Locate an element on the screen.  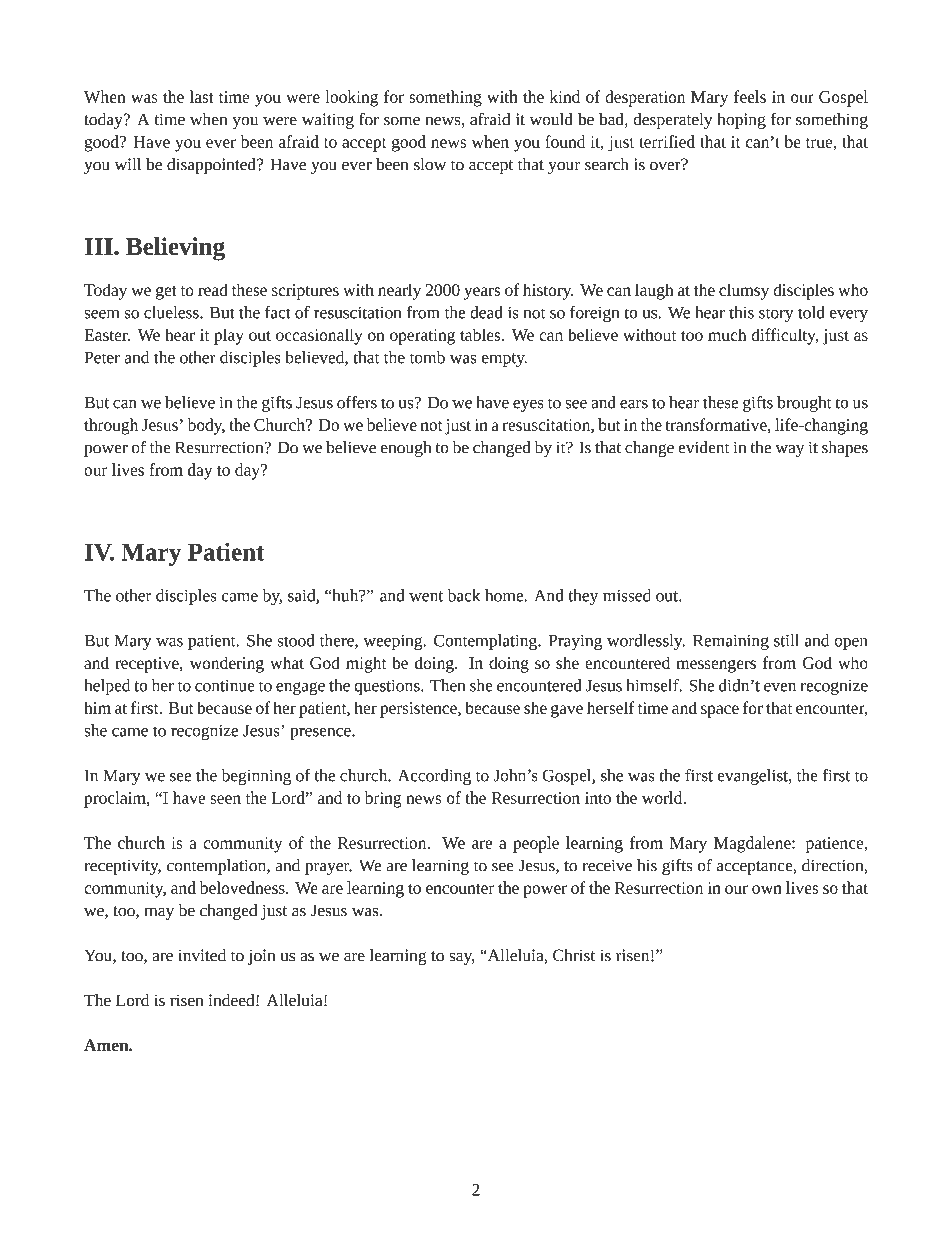
Then is located at coordinates (447, 685).
